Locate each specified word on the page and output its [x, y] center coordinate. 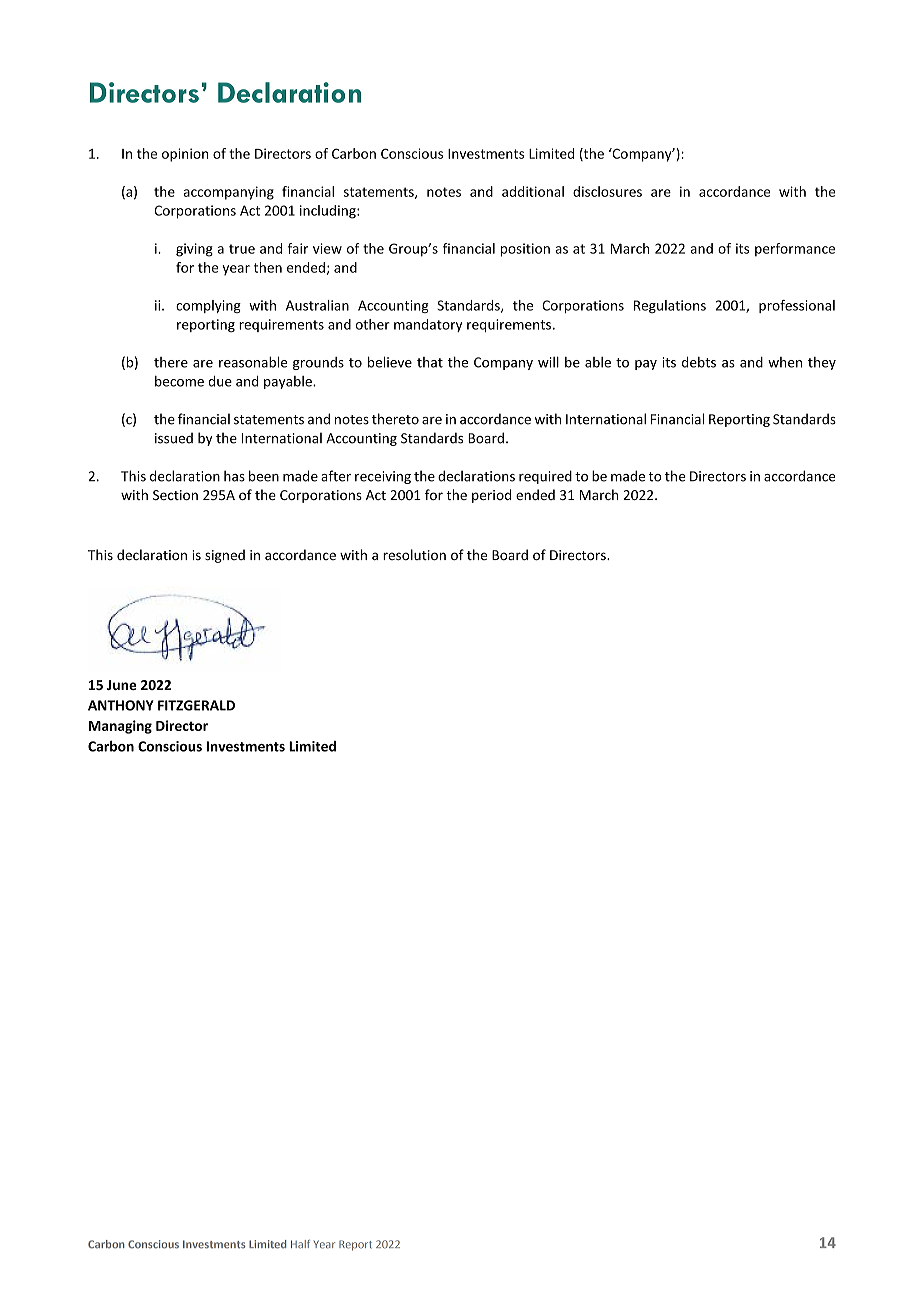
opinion [185, 155]
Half [300, 1244]
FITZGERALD [196, 705]
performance [795, 250]
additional [533, 191]
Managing [120, 727]
